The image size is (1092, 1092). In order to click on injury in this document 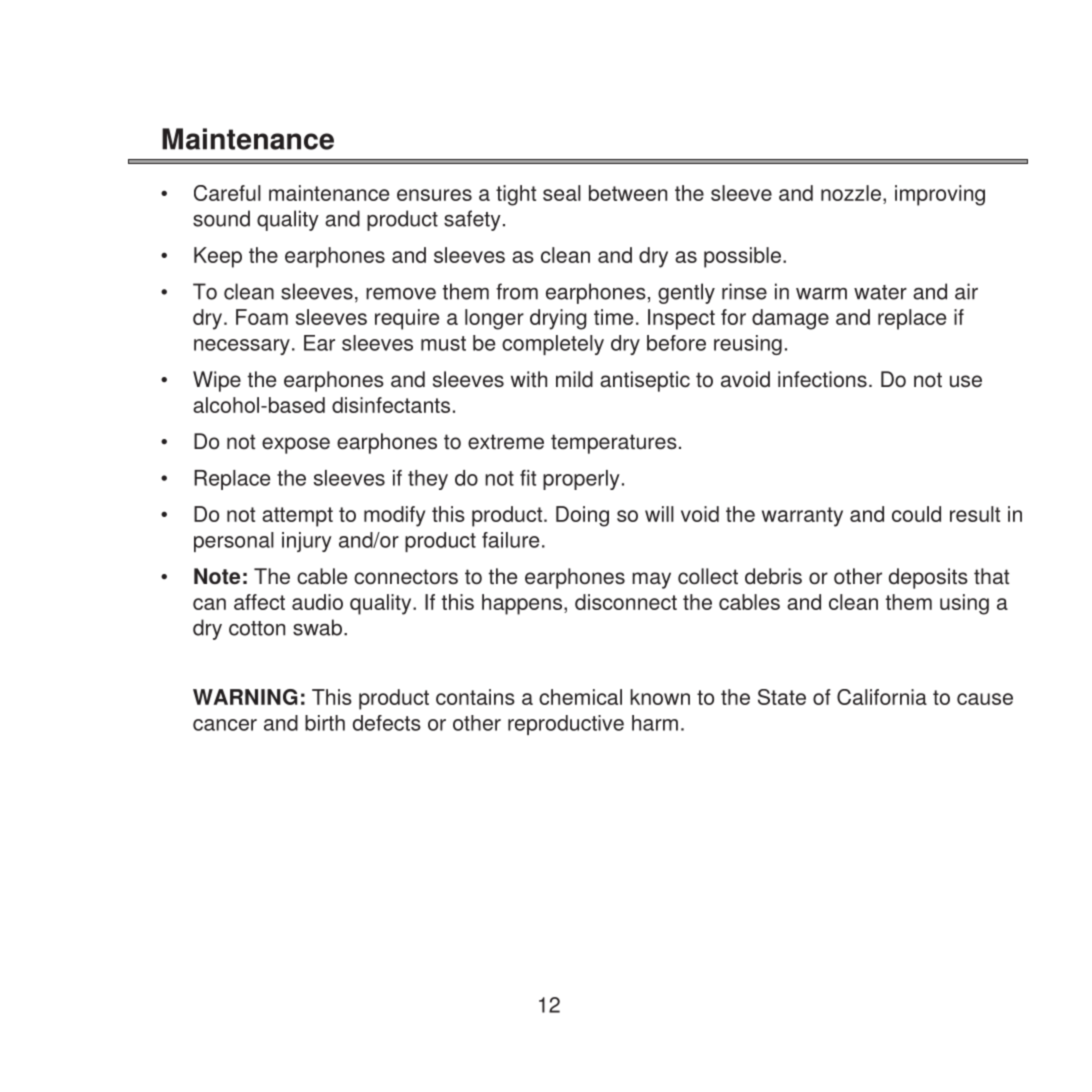, I will do `click(307, 542)`.
